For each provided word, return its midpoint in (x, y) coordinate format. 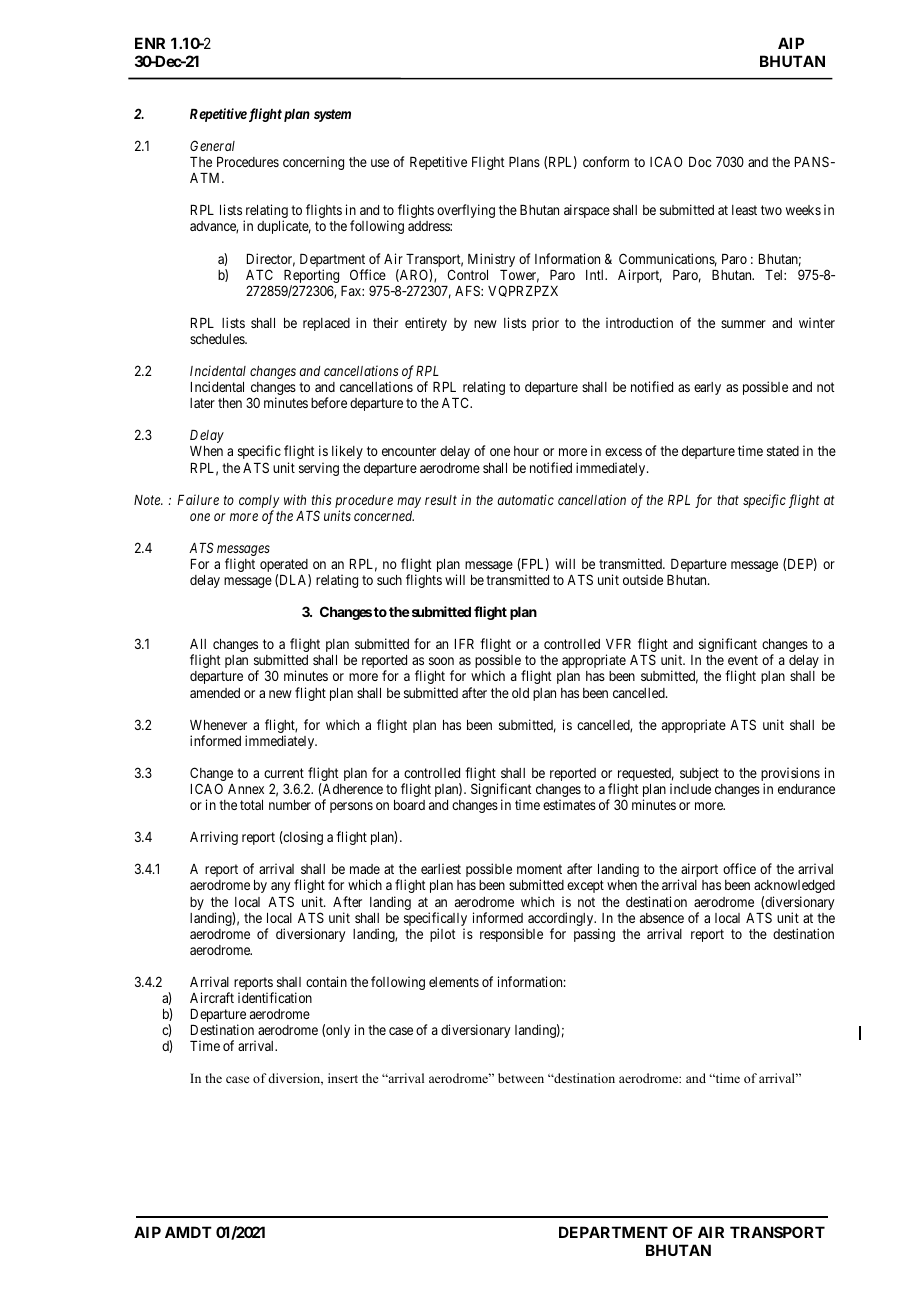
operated (285, 567)
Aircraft (212, 997)
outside (643, 579)
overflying (466, 211)
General (212, 145)
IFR (464, 644)
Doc (700, 162)
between (521, 1078)
